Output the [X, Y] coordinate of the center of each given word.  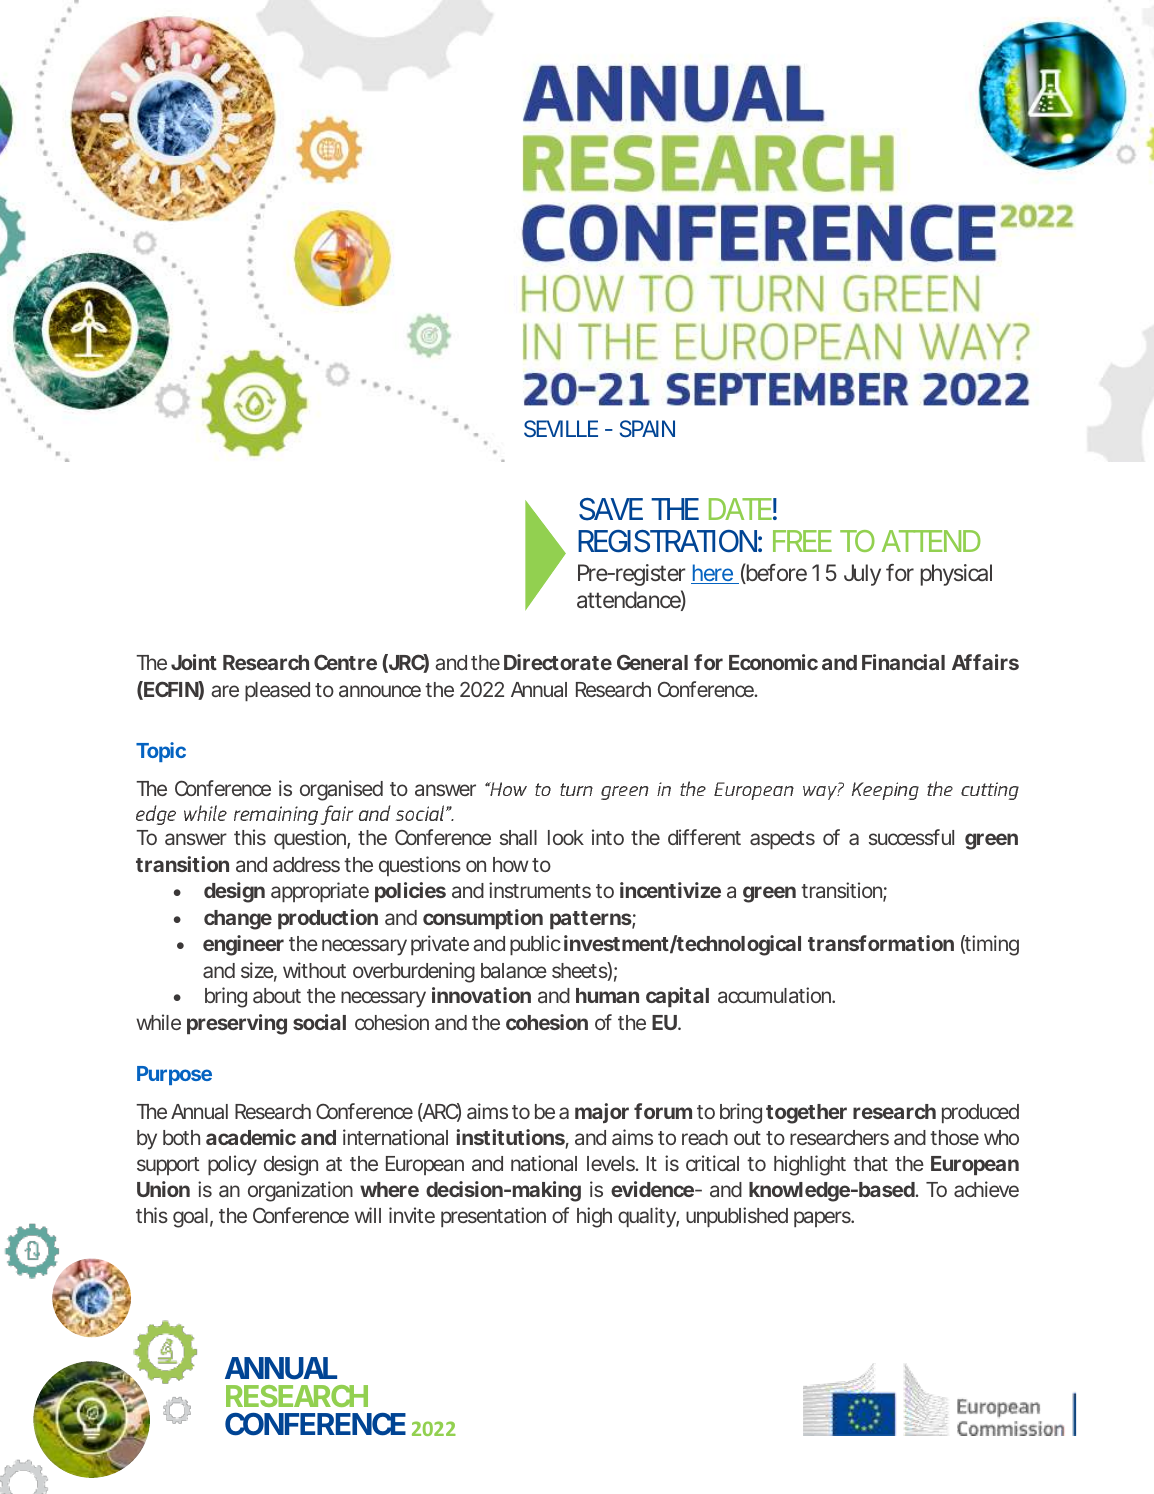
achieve [986, 1189]
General [652, 662]
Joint [194, 662]
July [862, 575]
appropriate [320, 892]
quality [647, 1217]
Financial [903, 662]
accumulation [774, 995]
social [319, 1022]
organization [300, 1191]
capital [677, 997]
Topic [161, 752]
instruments [540, 890]
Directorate [558, 662]
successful [911, 837]
